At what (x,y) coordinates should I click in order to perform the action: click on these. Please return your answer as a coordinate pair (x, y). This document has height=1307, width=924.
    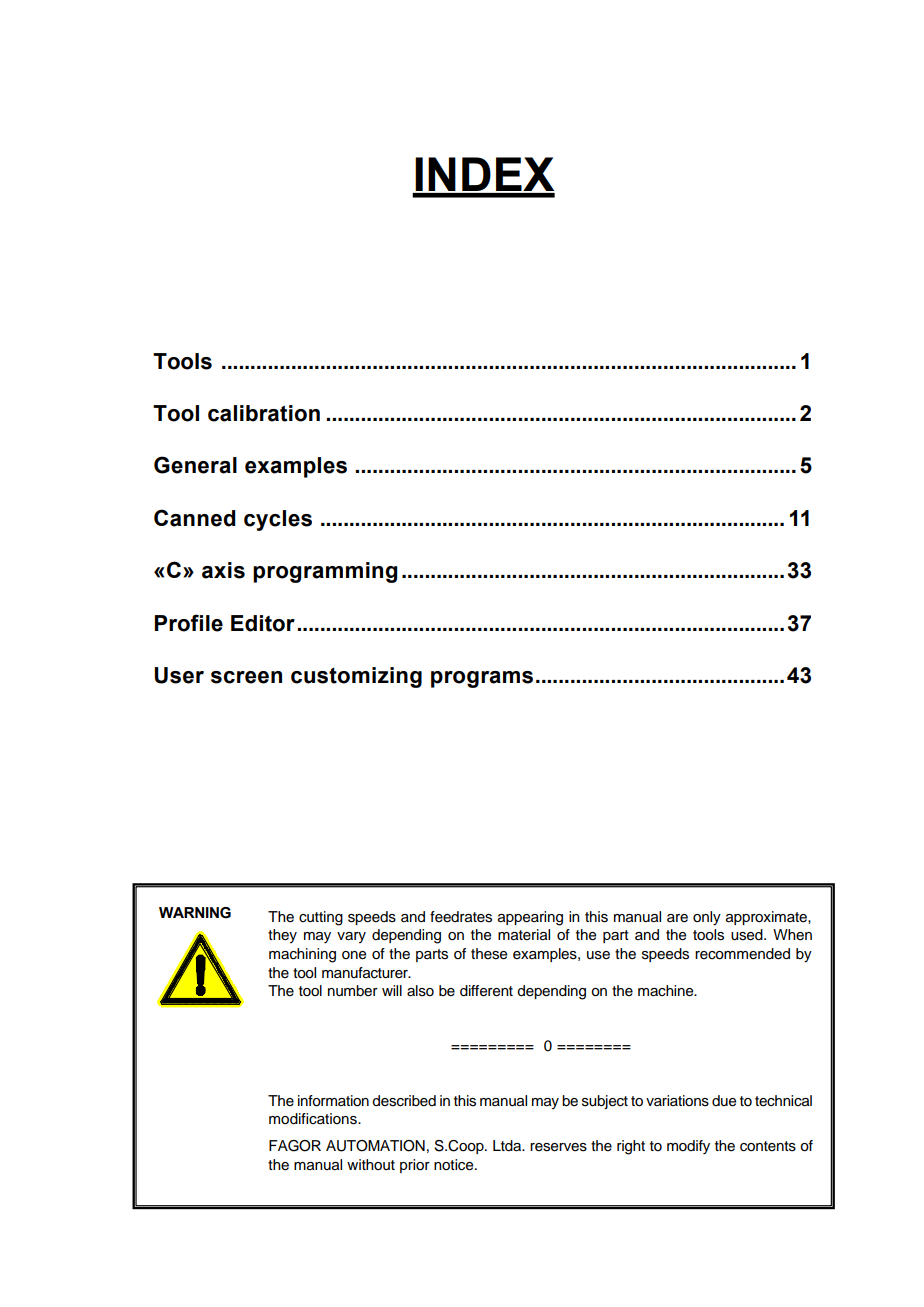
    Looking at the image, I should click on (489, 954).
